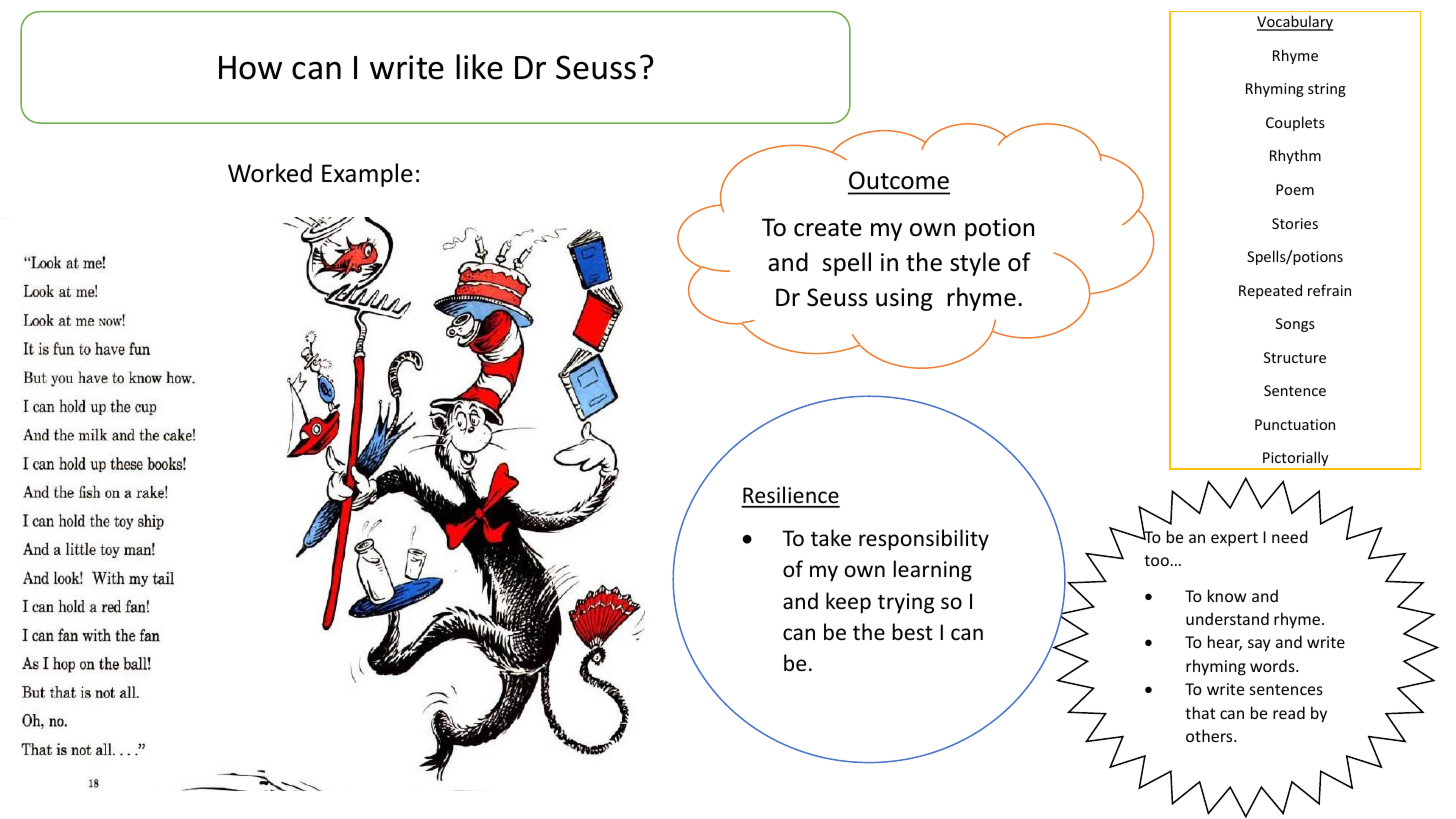  What do you see at coordinates (1327, 90) in the screenshot?
I see `string` at bounding box center [1327, 90].
